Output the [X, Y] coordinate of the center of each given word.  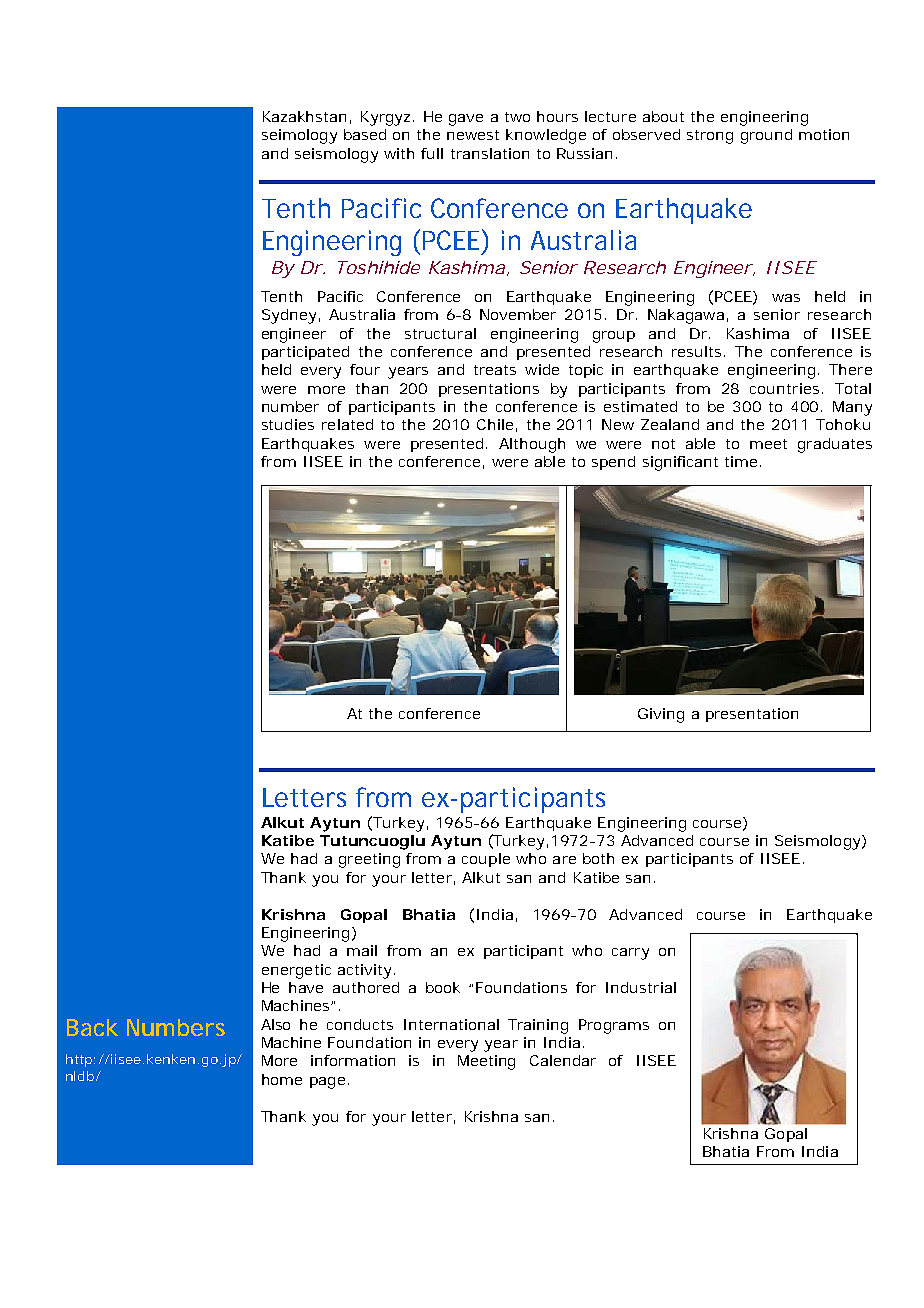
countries [784, 388]
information [353, 1060]
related [347, 424]
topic [586, 371]
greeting [369, 860]
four [365, 369]
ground [766, 136]
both [598, 858]
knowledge [546, 136]
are [564, 860]
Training [538, 1026]
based [365, 134]
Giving [661, 715]
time [741, 461]
